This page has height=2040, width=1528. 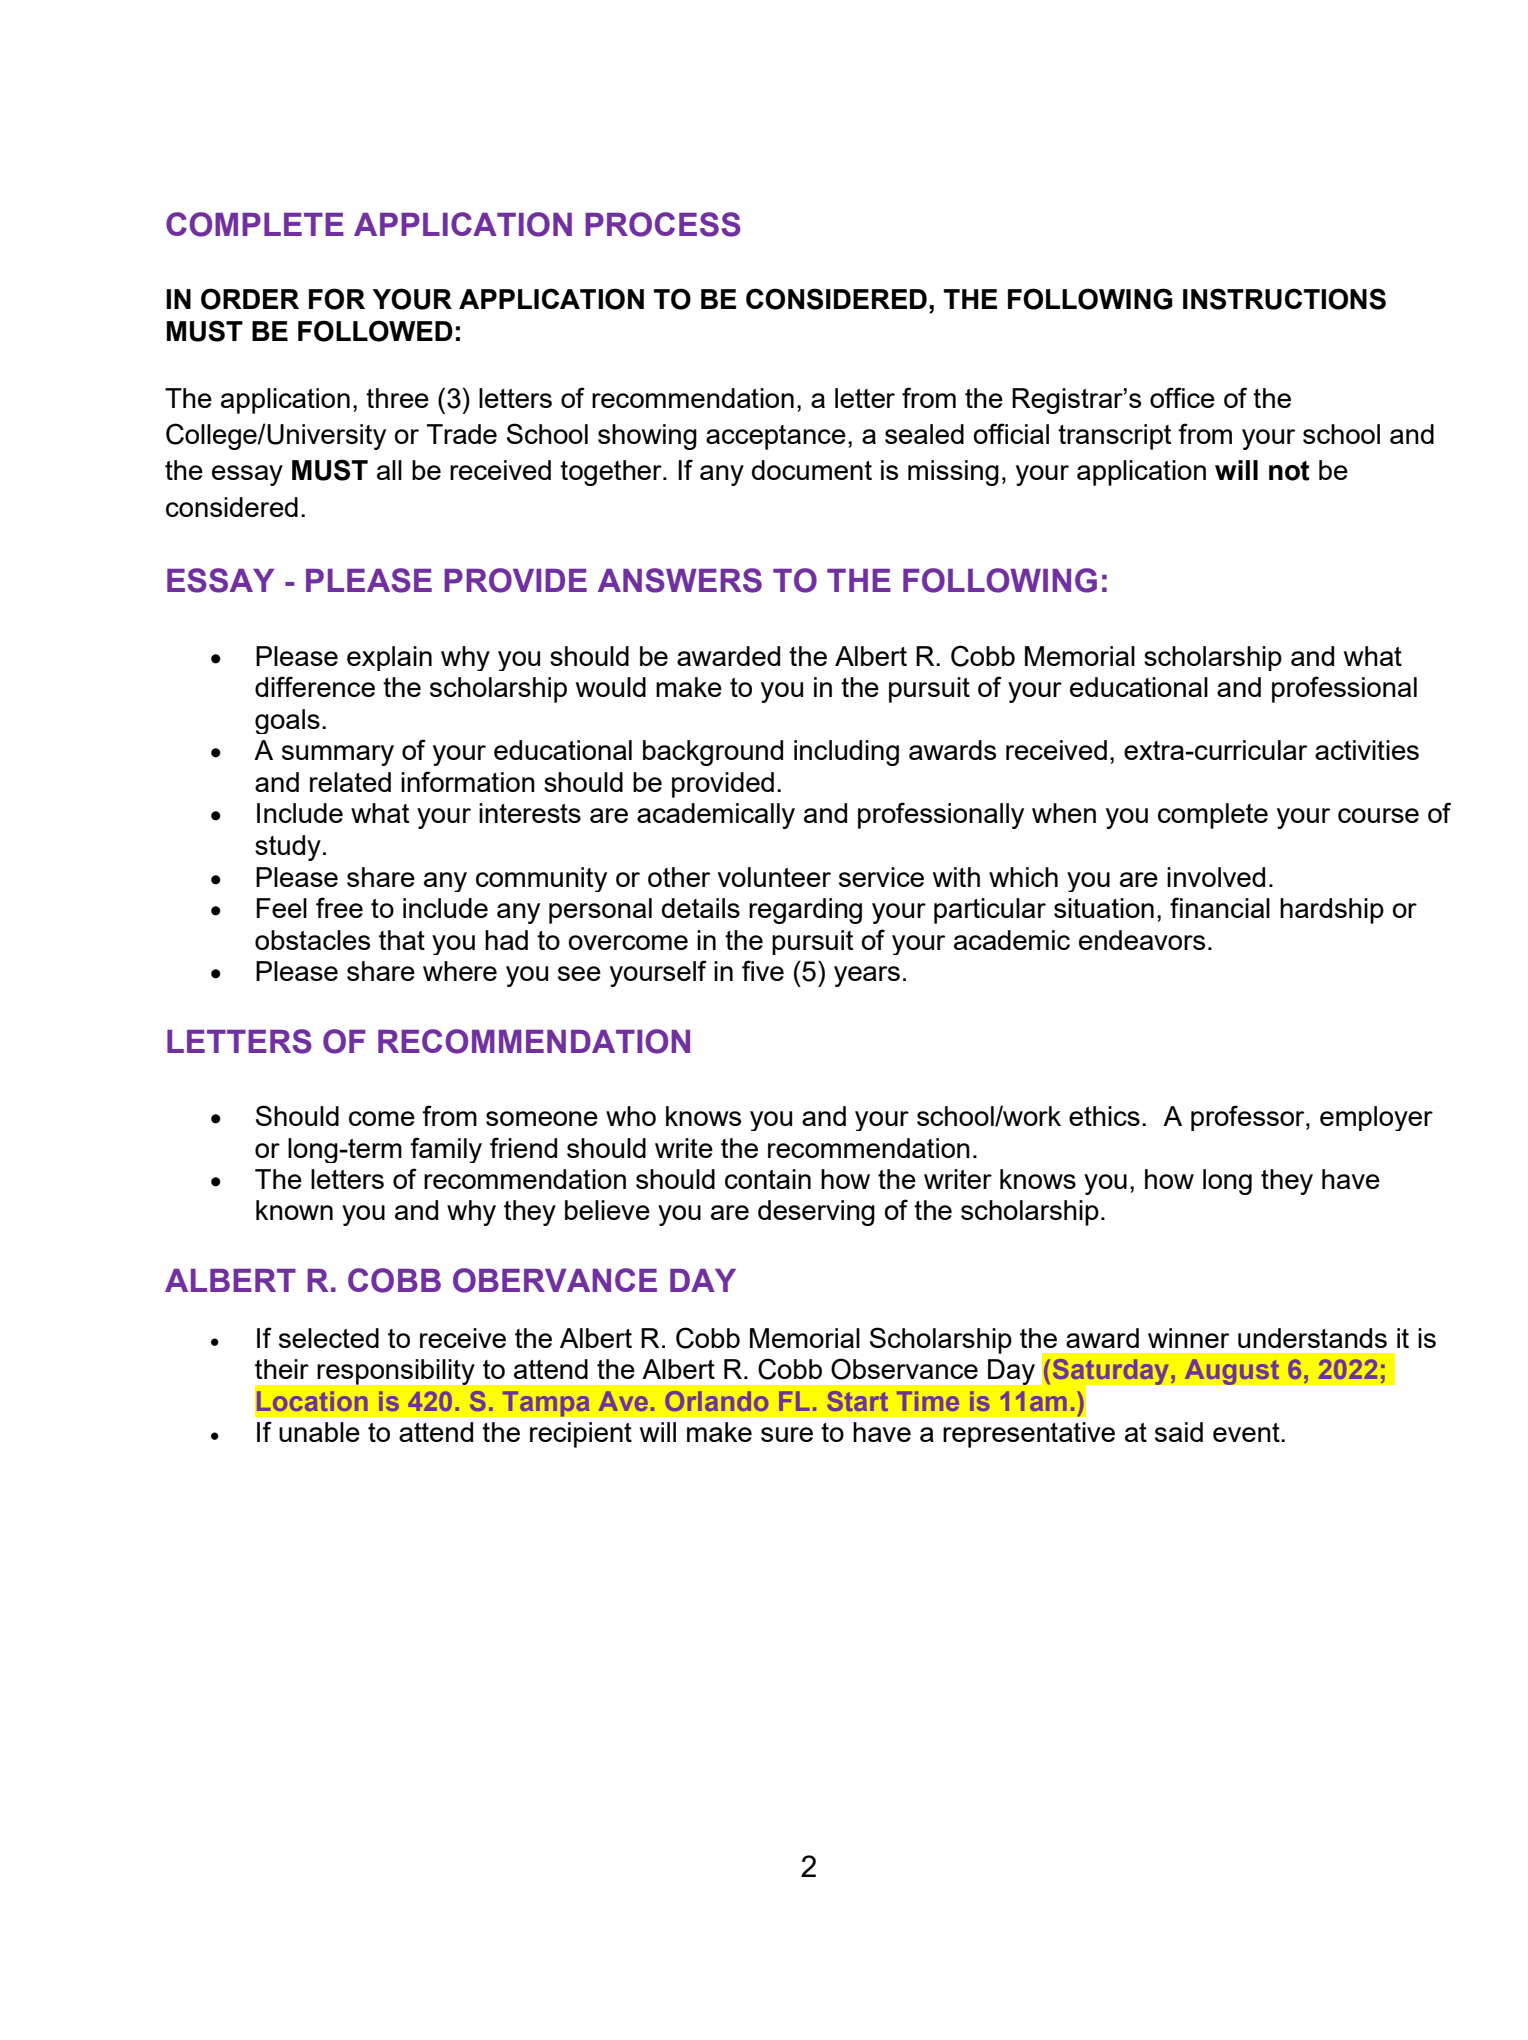 I want to click on Start, so click(x=857, y=1401).
